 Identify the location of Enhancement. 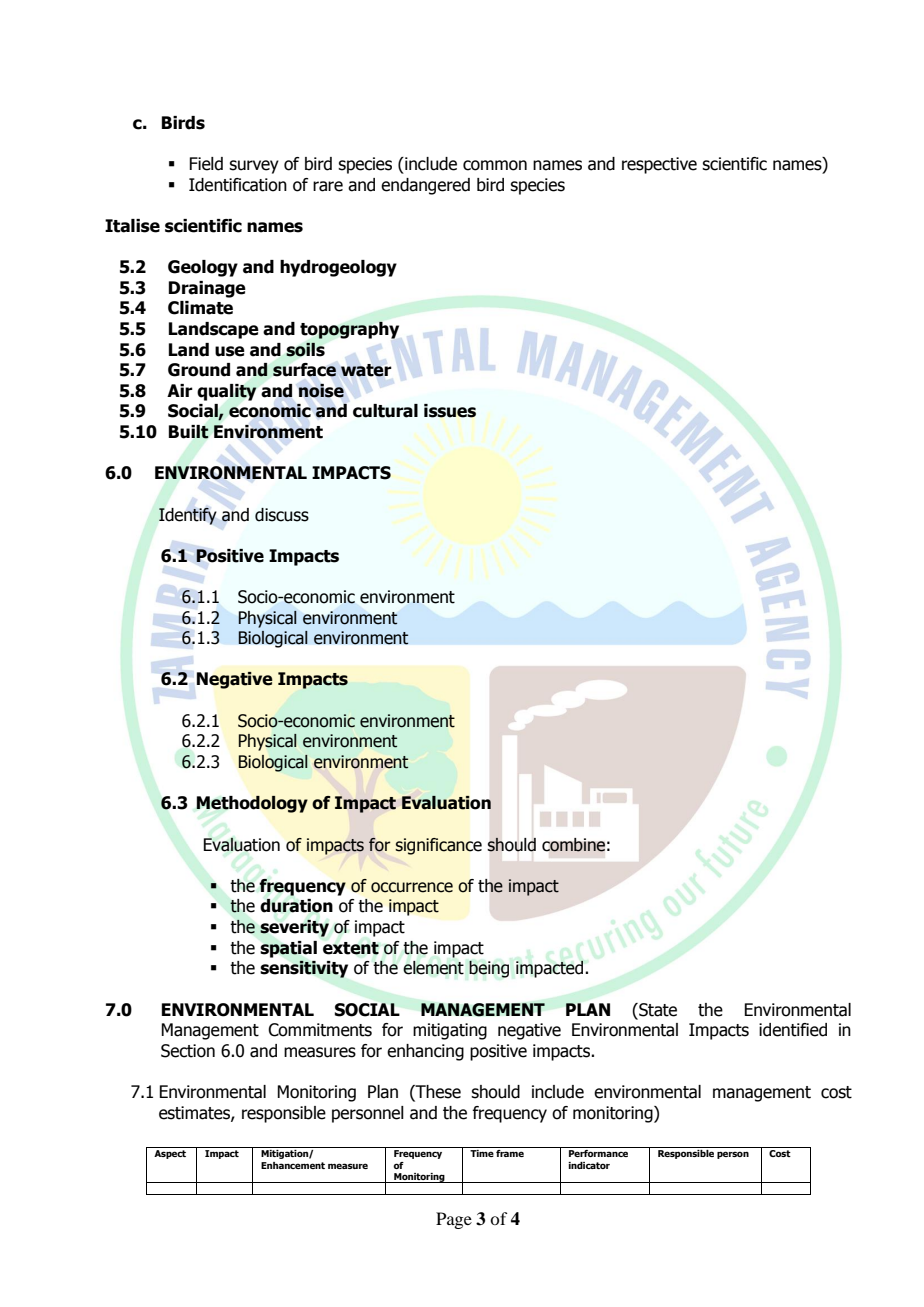
(293, 1165).
